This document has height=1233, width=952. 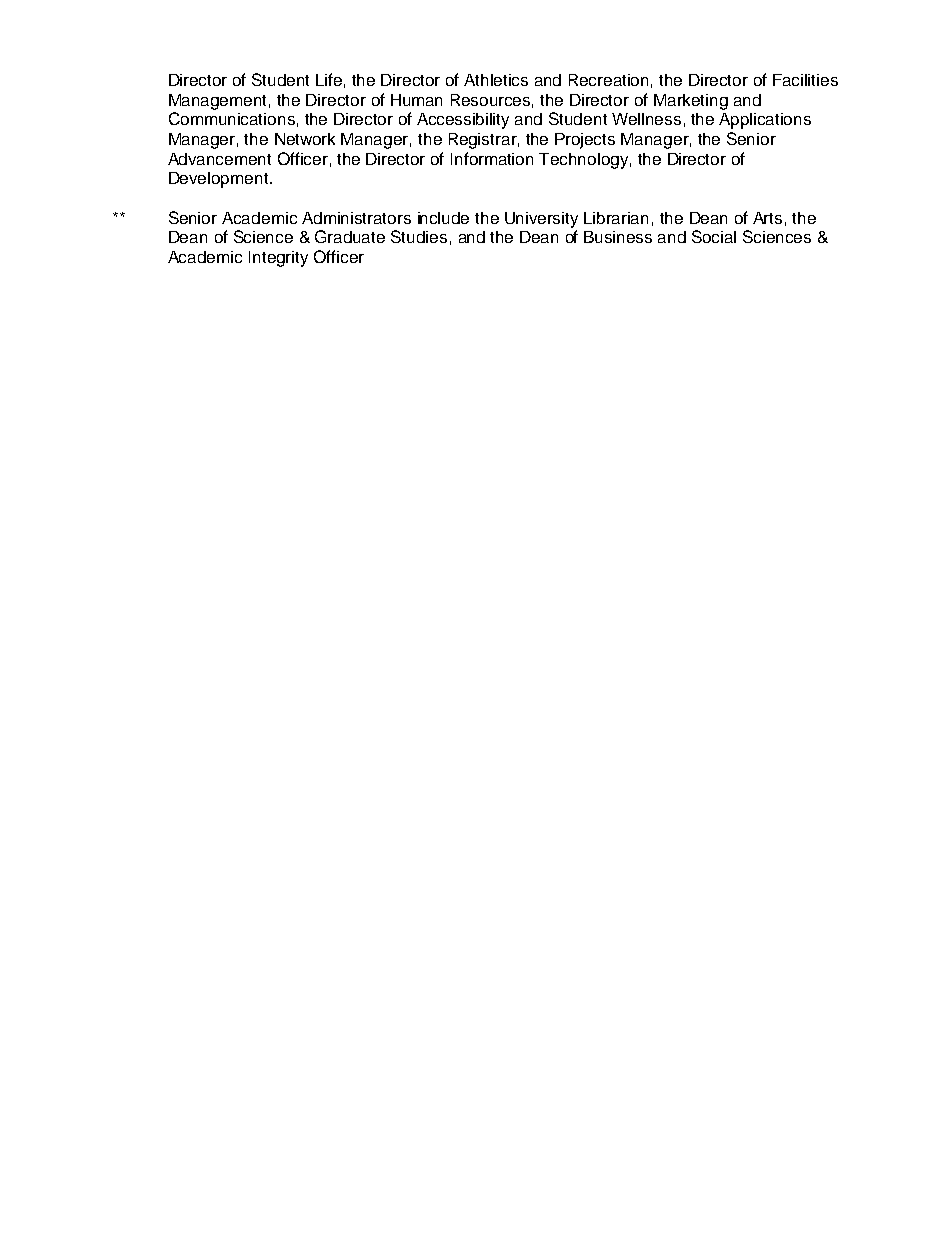 I want to click on Applications, so click(x=765, y=121).
